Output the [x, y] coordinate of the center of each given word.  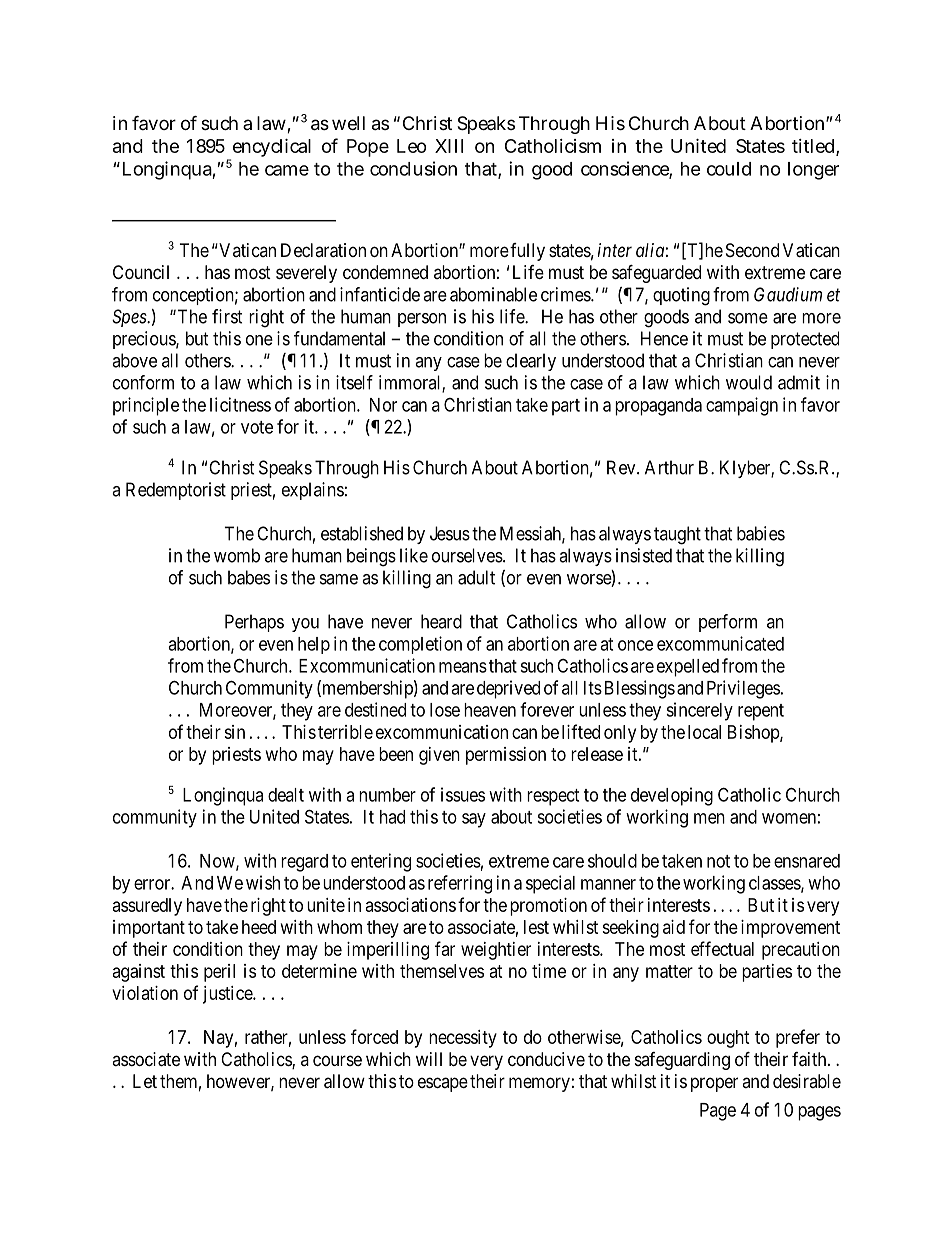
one [259, 340]
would [749, 382]
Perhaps [254, 623]
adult [476, 577]
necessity [463, 1039]
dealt [286, 795]
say [474, 820]
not [718, 861]
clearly [531, 362]
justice [228, 995]
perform [728, 623]
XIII [449, 146]
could [729, 169]
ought [728, 1039]
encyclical [270, 149]
